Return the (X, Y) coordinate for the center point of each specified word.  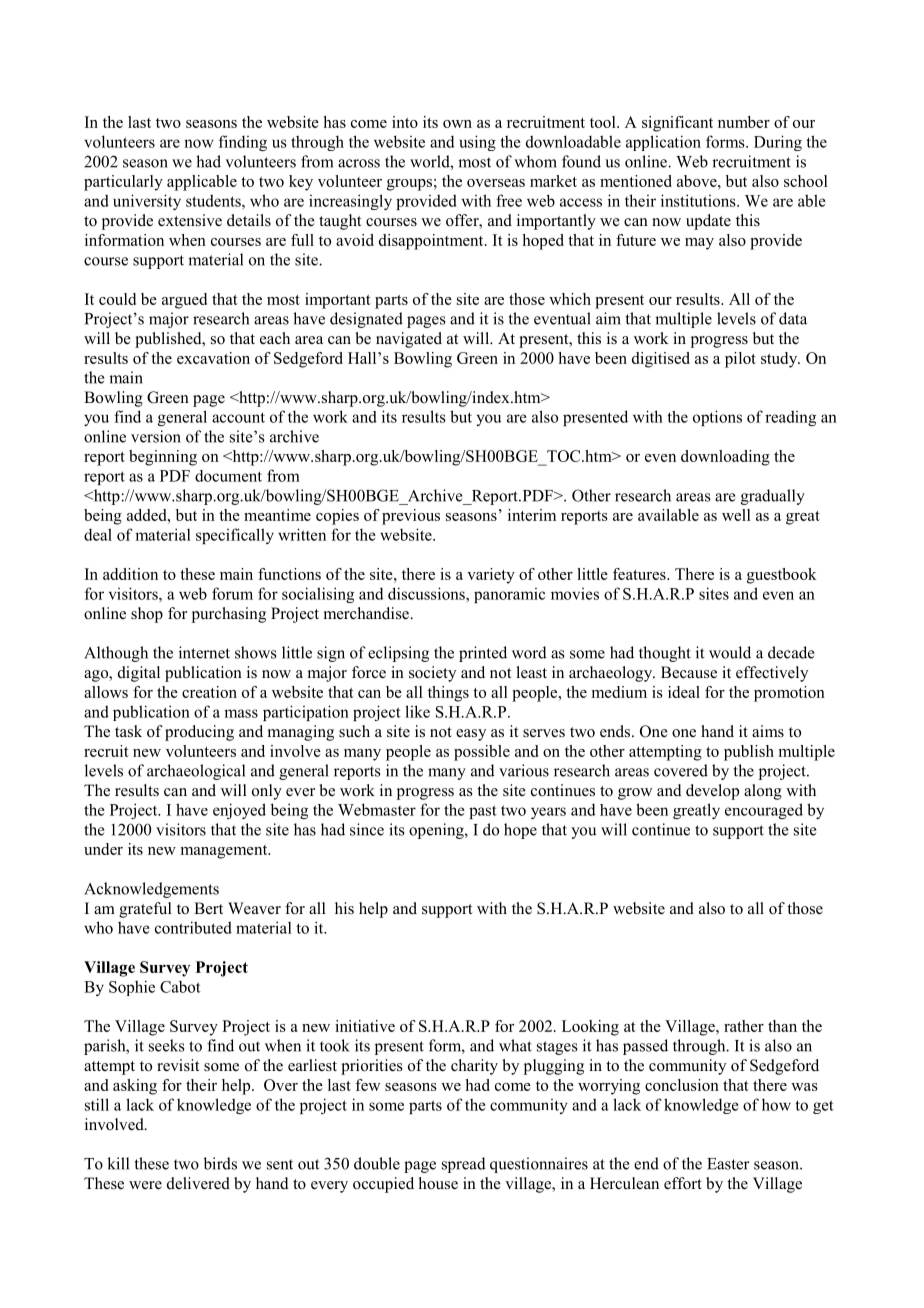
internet (204, 652)
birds (220, 1163)
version (156, 436)
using (477, 143)
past (483, 812)
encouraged (764, 811)
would (730, 652)
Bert (208, 908)
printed (483, 654)
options (717, 418)
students (214, 200)
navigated (409, 340)
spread (464, 1165)
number (744, 122)
